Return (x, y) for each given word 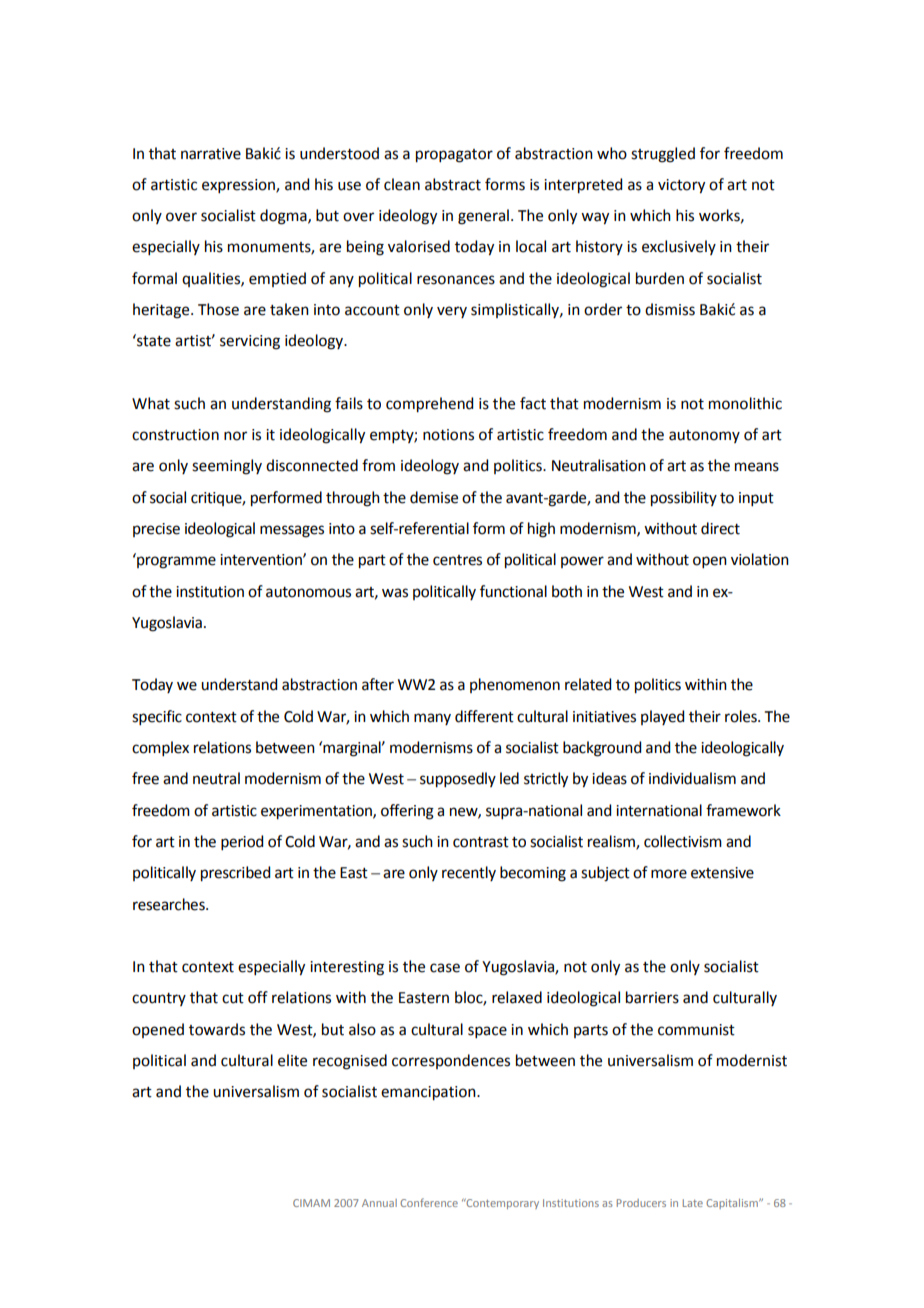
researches (170, 904)
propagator (454, 156)
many (432, 719)
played (662, 717)
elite (292, 1060)
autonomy (704, 436)
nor (235, 436)
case (445, 968)
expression (239, 186)
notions (448, 435)
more (669, 874)
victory (681, 186)
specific (157, 717)
